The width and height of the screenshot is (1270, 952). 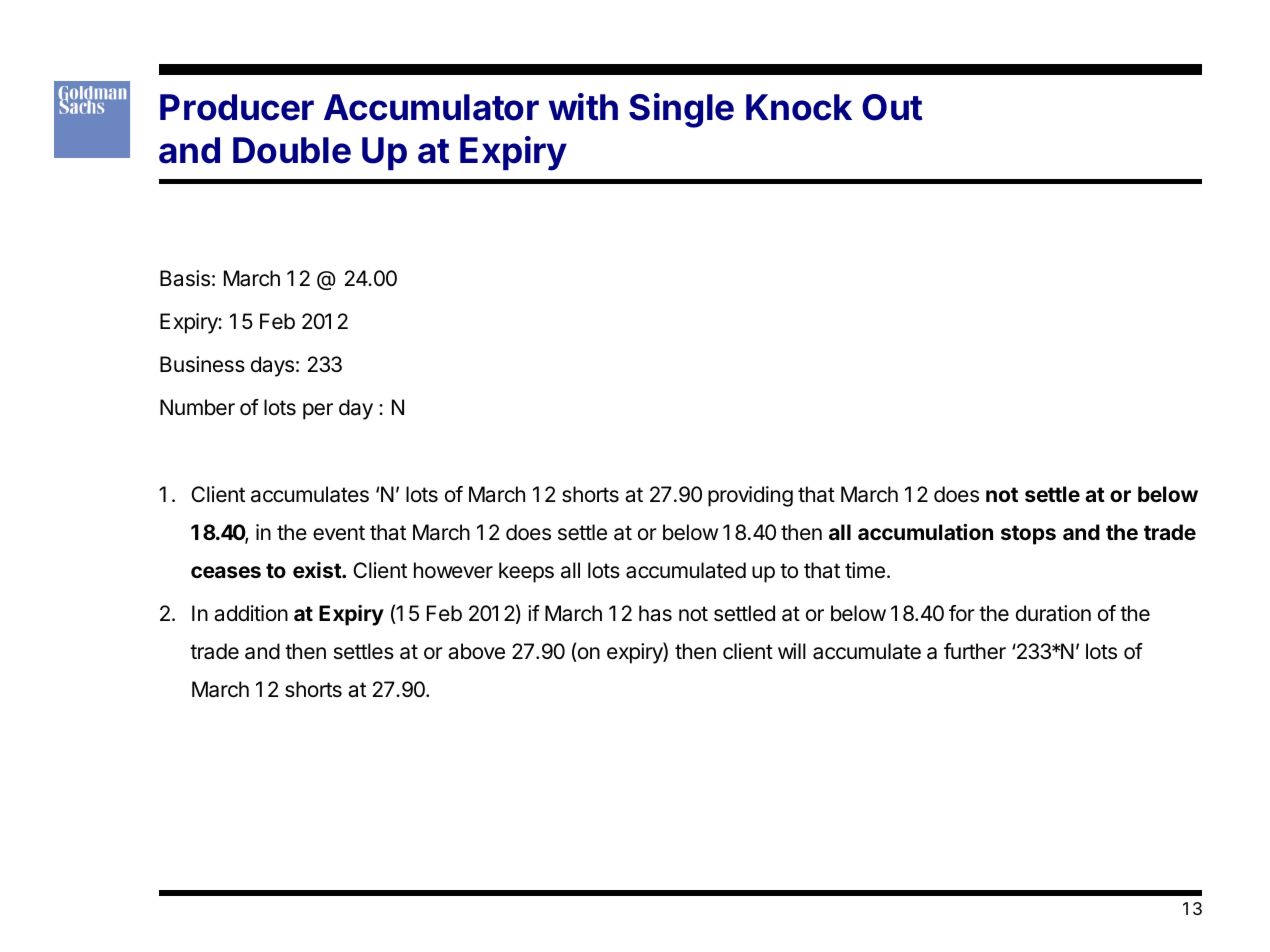 I want to click on addition, so click(x=251, y=613).
